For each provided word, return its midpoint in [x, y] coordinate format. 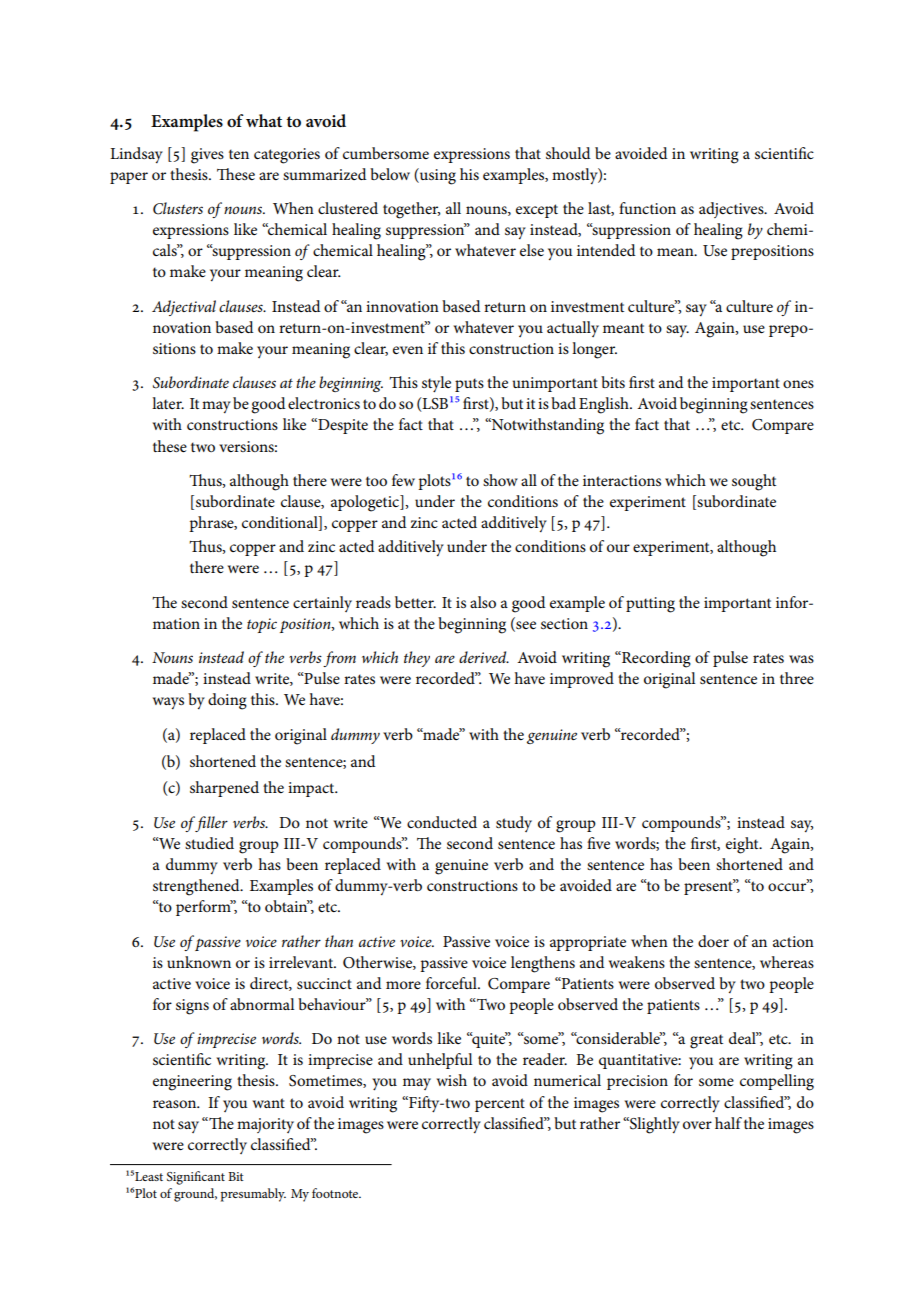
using [437, 176]
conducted [442, 822]
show [500, 480]
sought [754, 482]
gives [207, 156]
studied [209, 843]
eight [743, 845]
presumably [253, 1195]
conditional [281, 523]
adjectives [732, 210]
